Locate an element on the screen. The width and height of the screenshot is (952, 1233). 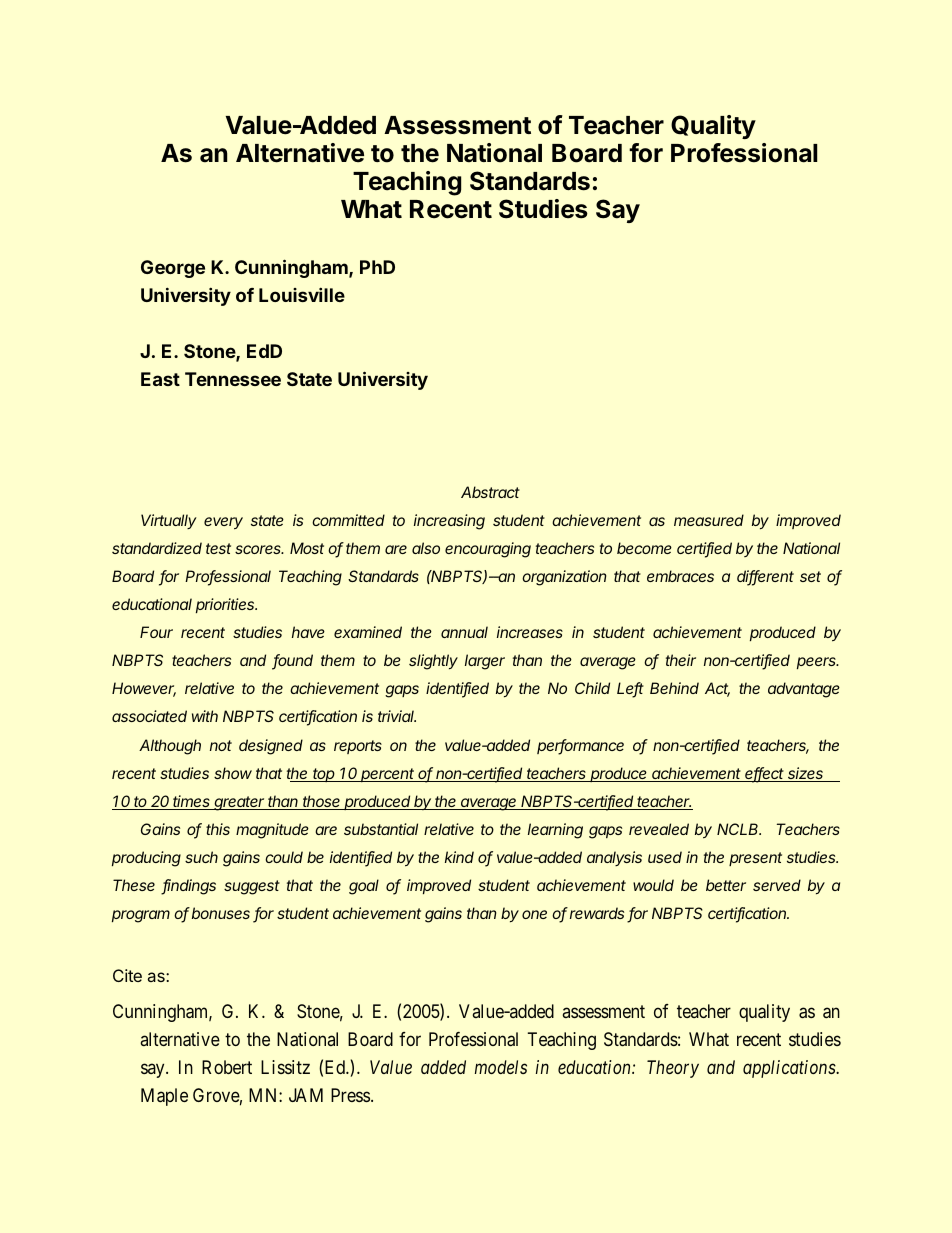
bonuses is located at coordinates (221, 913).
